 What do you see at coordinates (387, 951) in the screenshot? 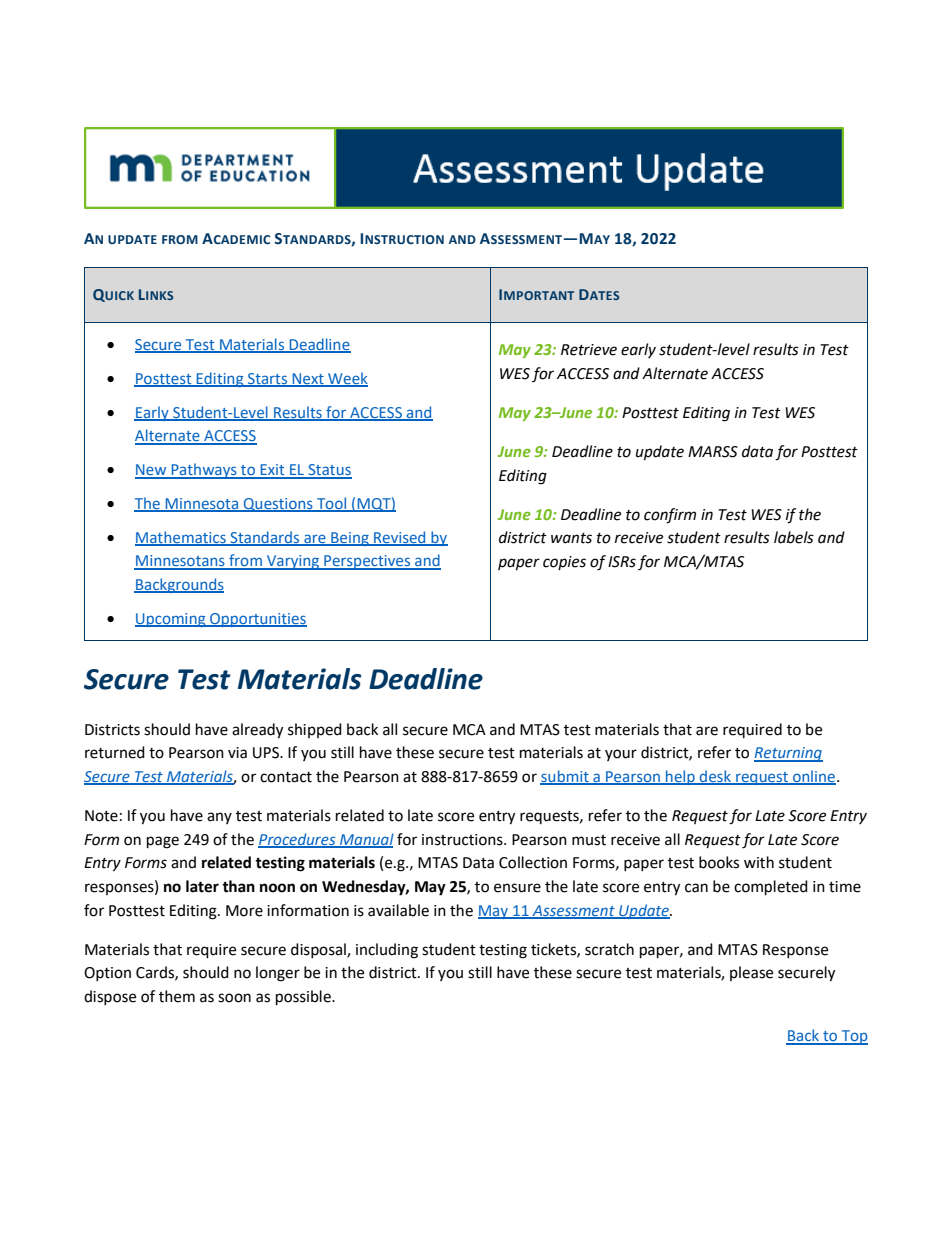
I see `including` at bounding box center [387, 951].
